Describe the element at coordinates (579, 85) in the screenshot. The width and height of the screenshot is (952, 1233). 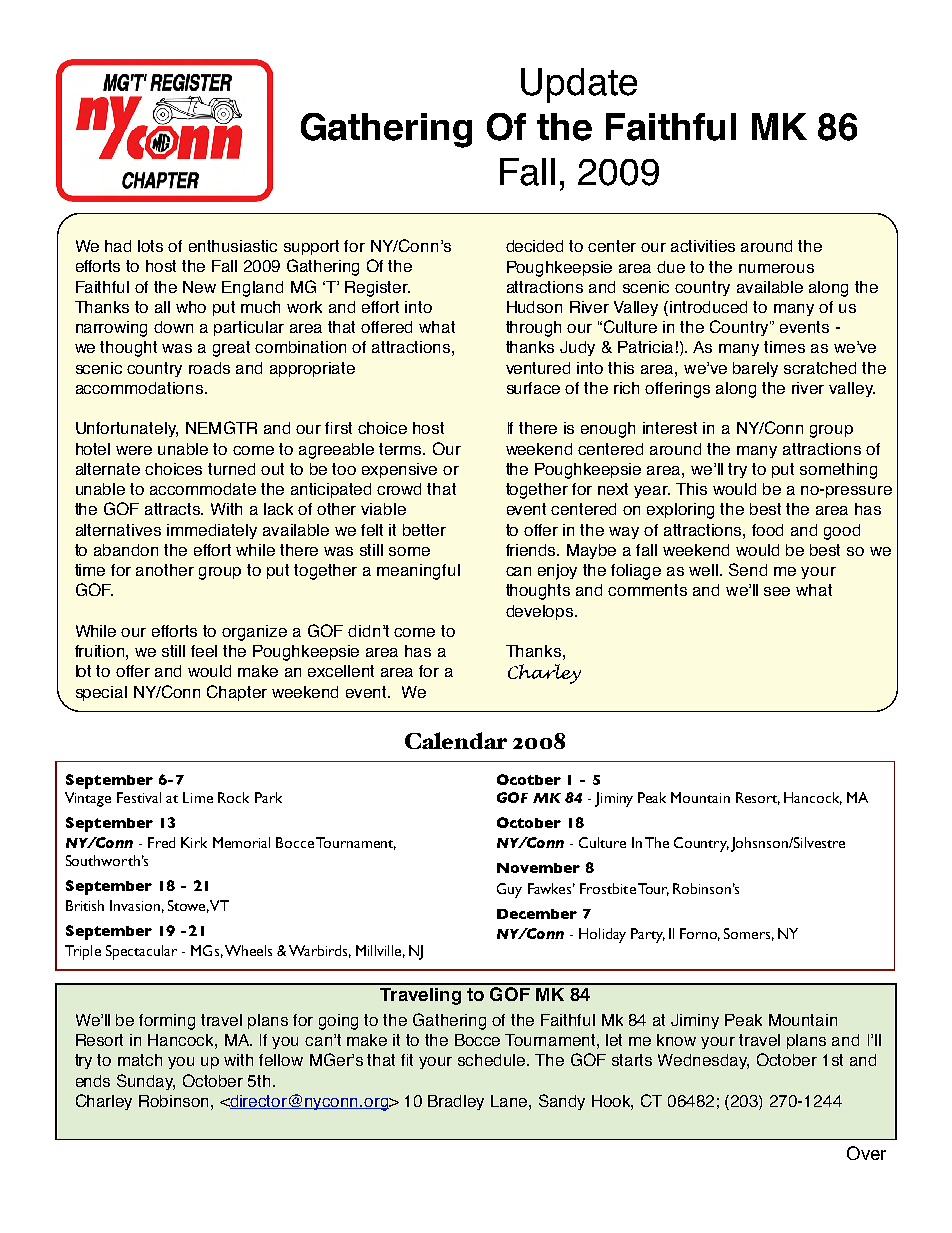
I see `Update` at that location.
